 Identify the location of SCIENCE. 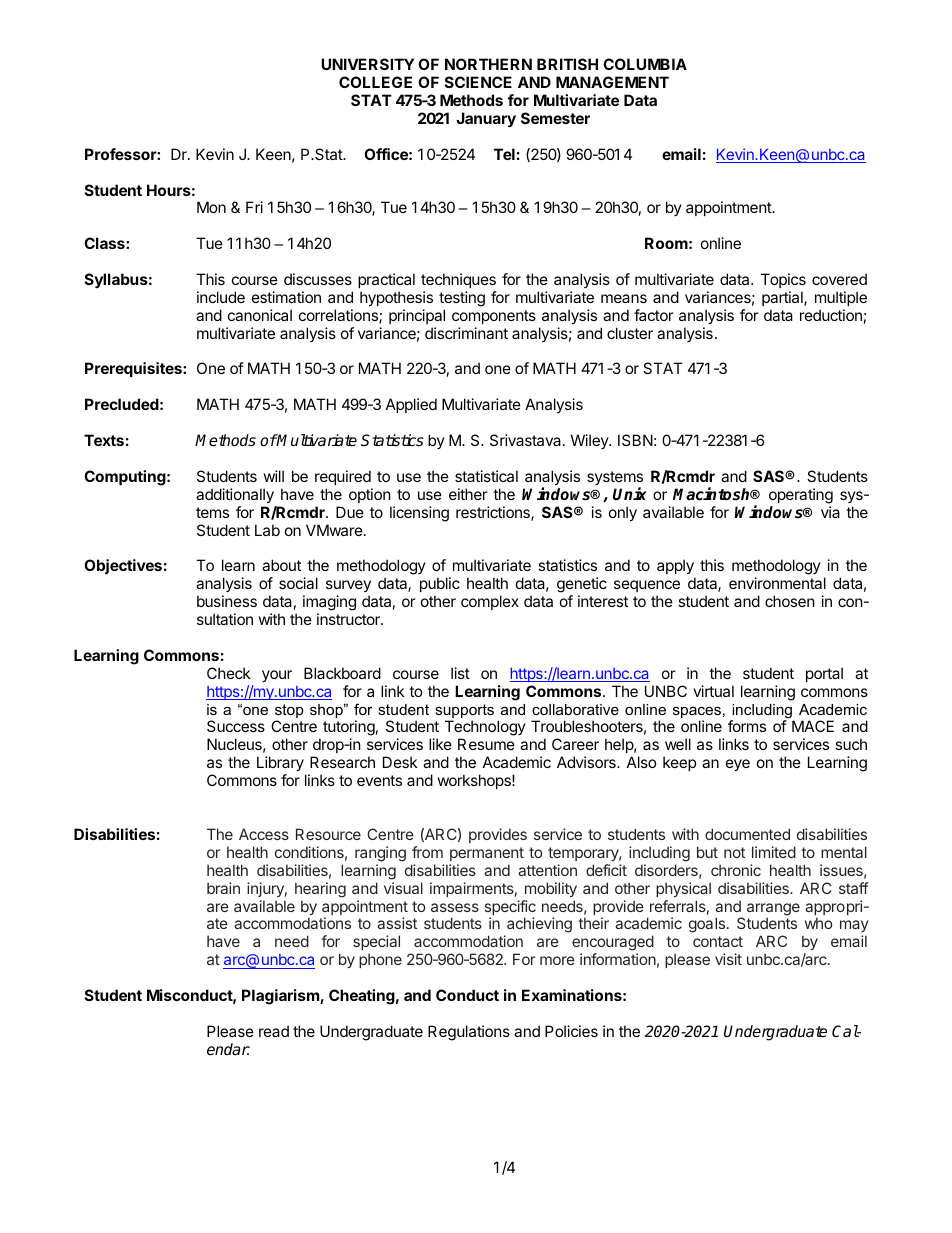
(478, 82).
